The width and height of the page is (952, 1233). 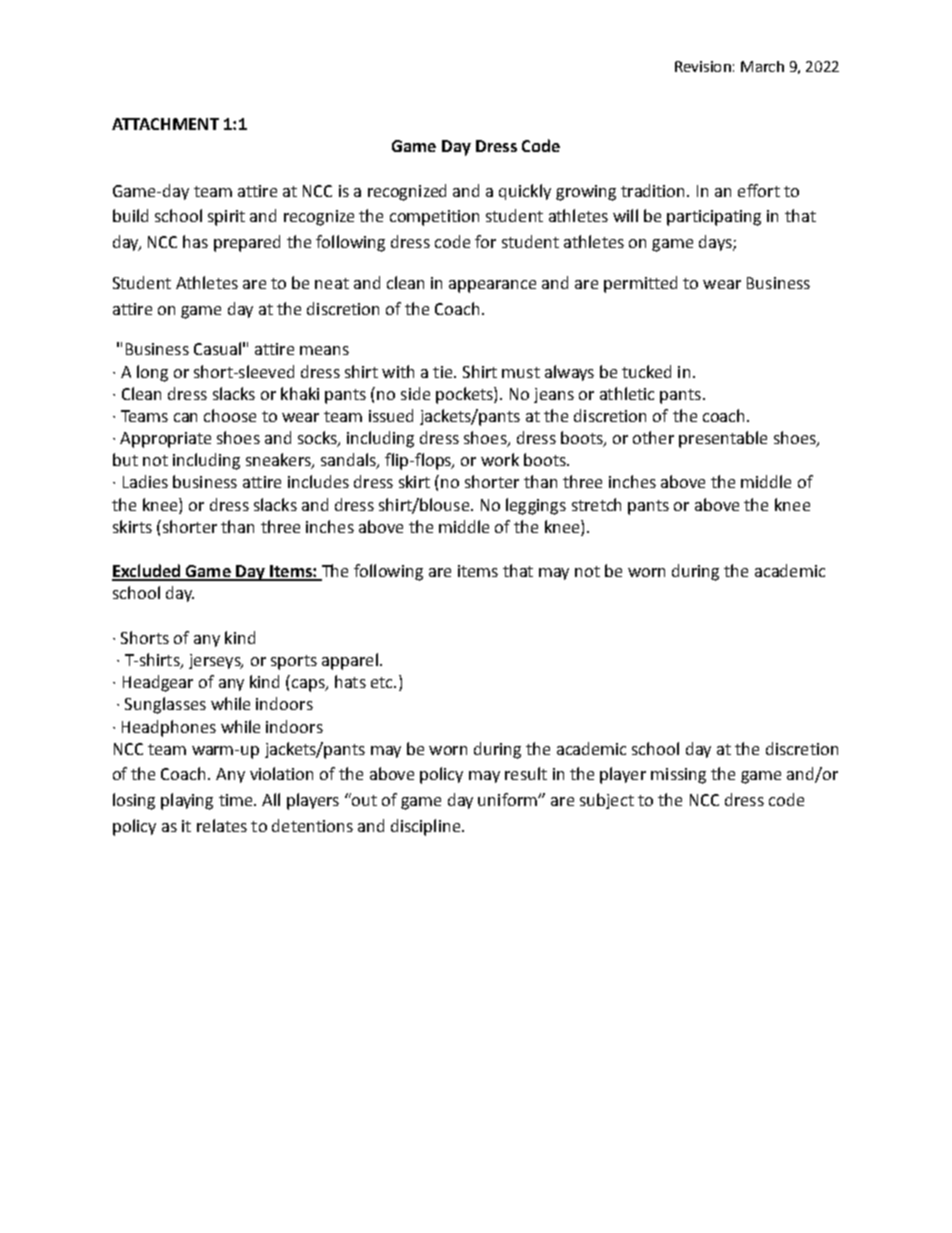 I want to click on ATTACHMENT, so click(x=165, y=124).
